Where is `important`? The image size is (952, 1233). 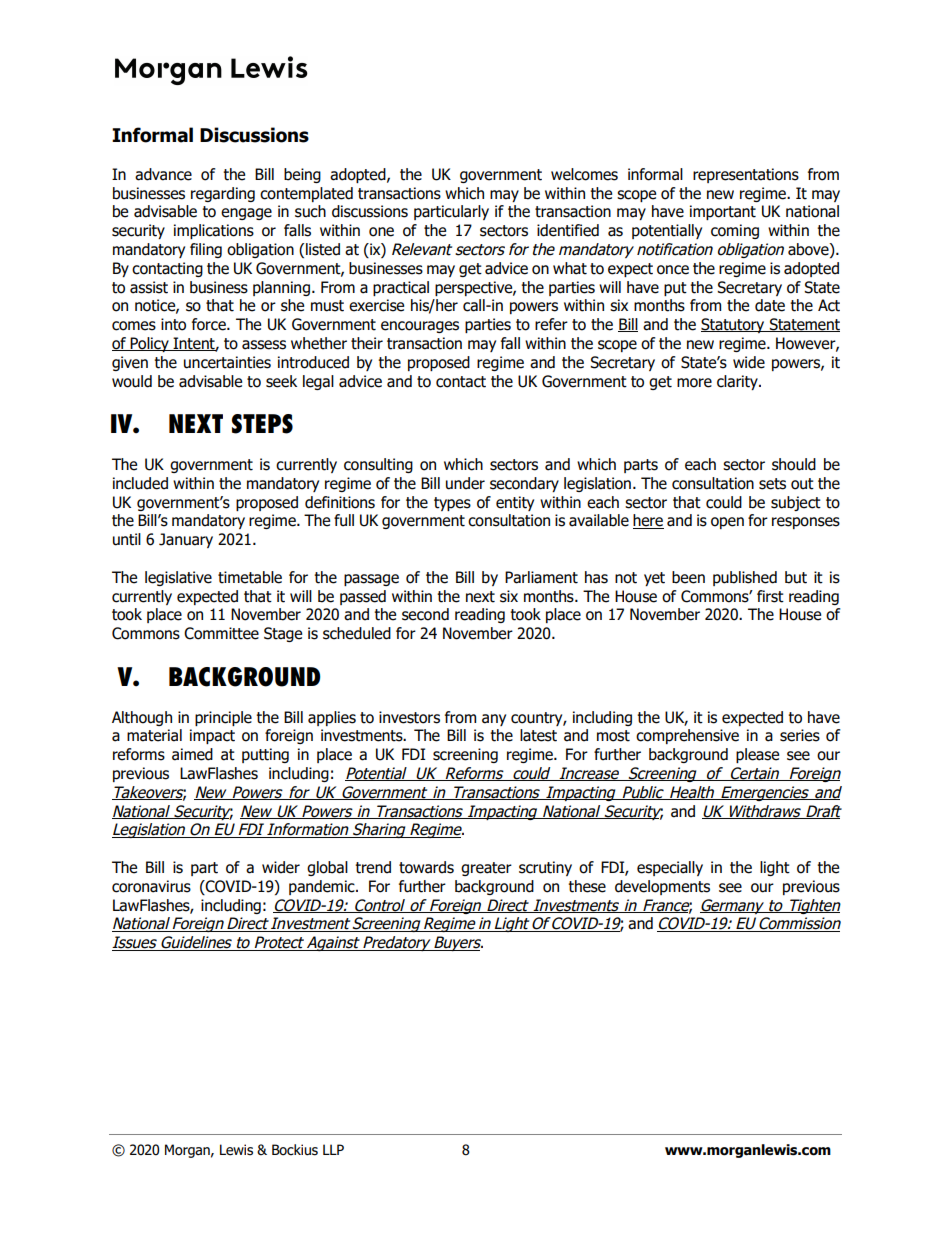 important is located at coordinates (723, 212).
